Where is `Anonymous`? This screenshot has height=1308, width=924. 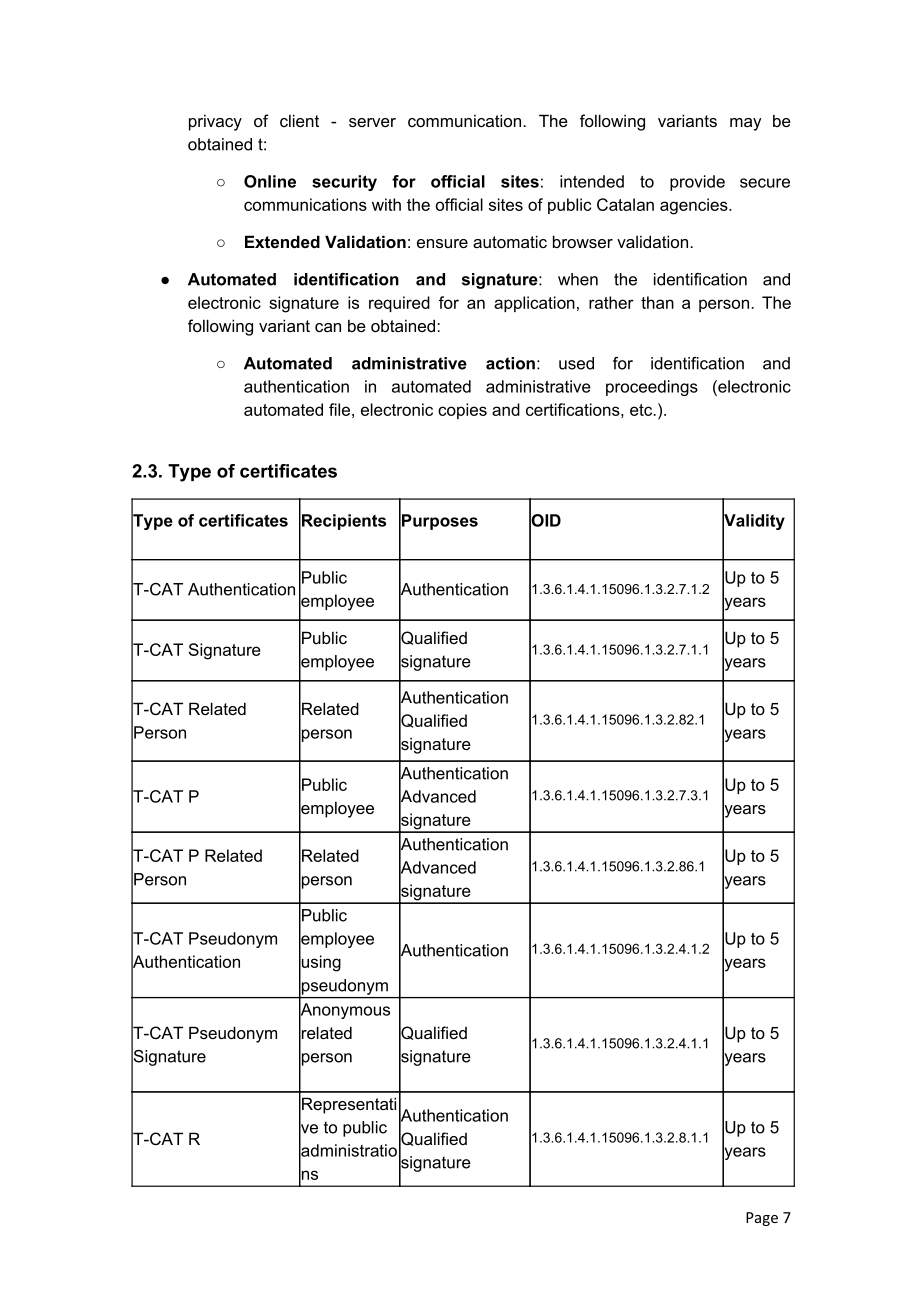 Anonymous is located at coordinates (344, 1011).
